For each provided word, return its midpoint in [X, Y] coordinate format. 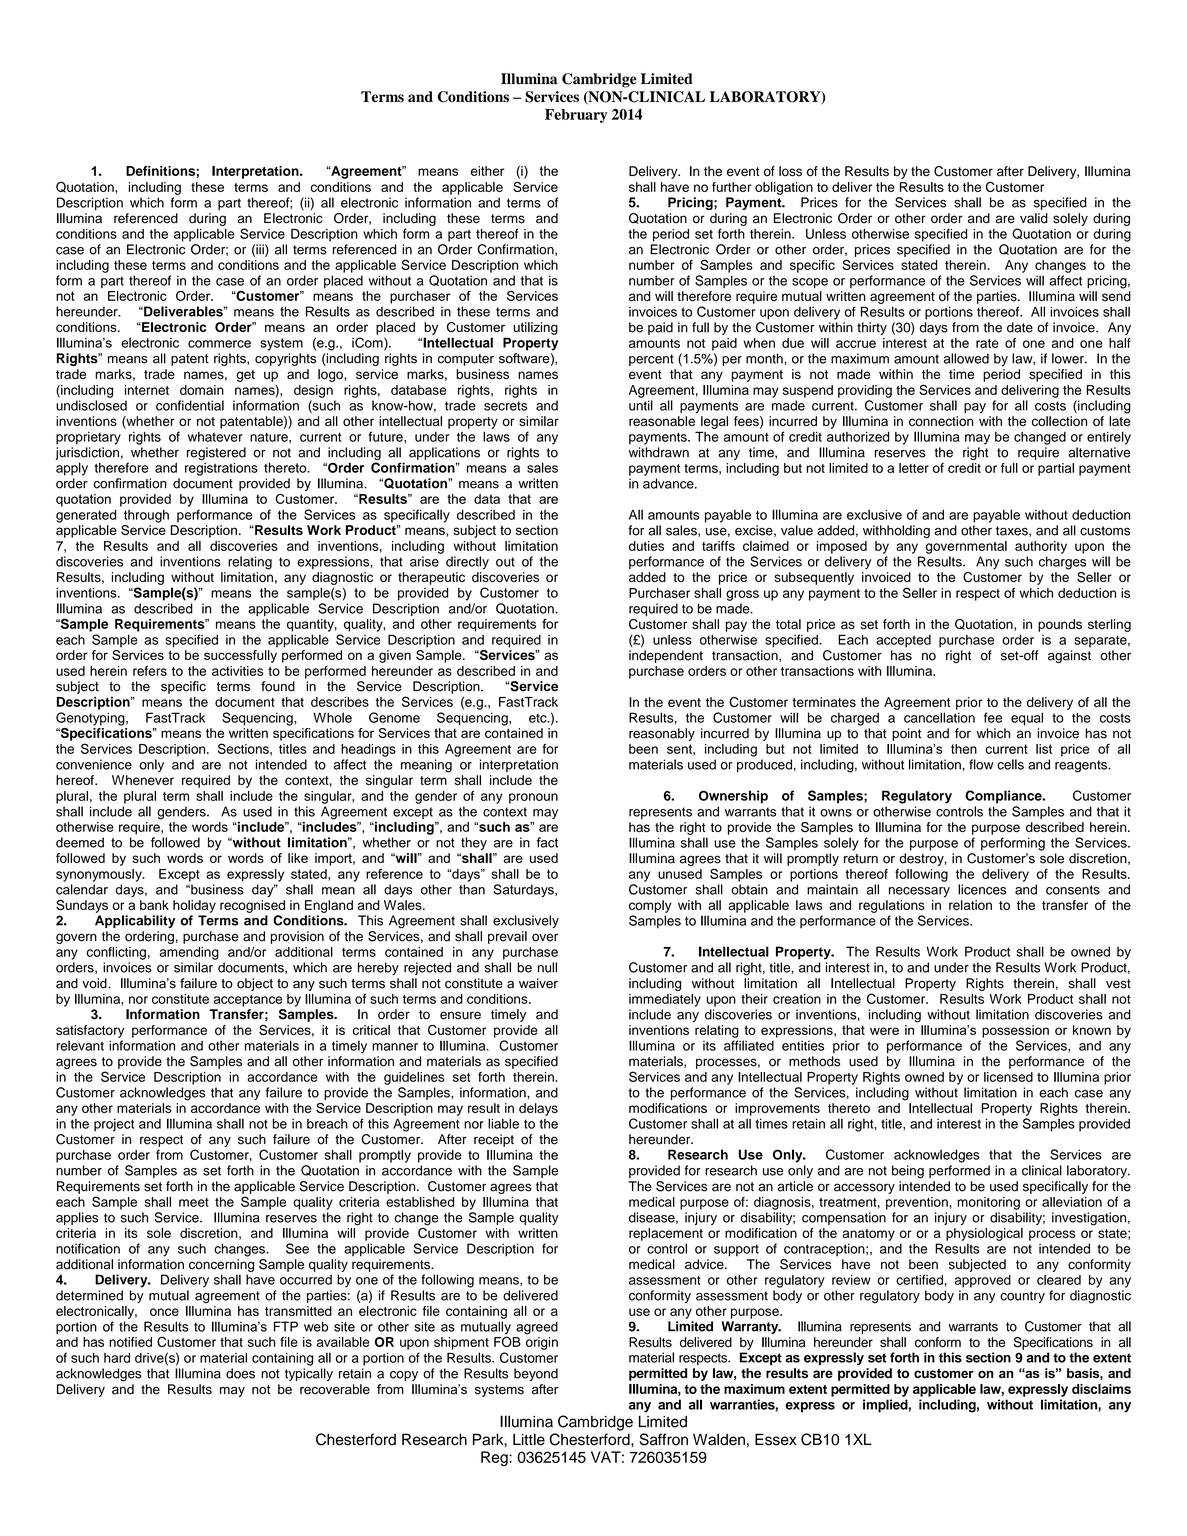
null [547, 967]
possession [1015, 1031]
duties [646, 546]
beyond [536, 1374]
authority [1041, 547]
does [240, 1373]
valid [1034, 218]
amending [189, 953]
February [576, 116]
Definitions [160, 171]
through [146, 516]
